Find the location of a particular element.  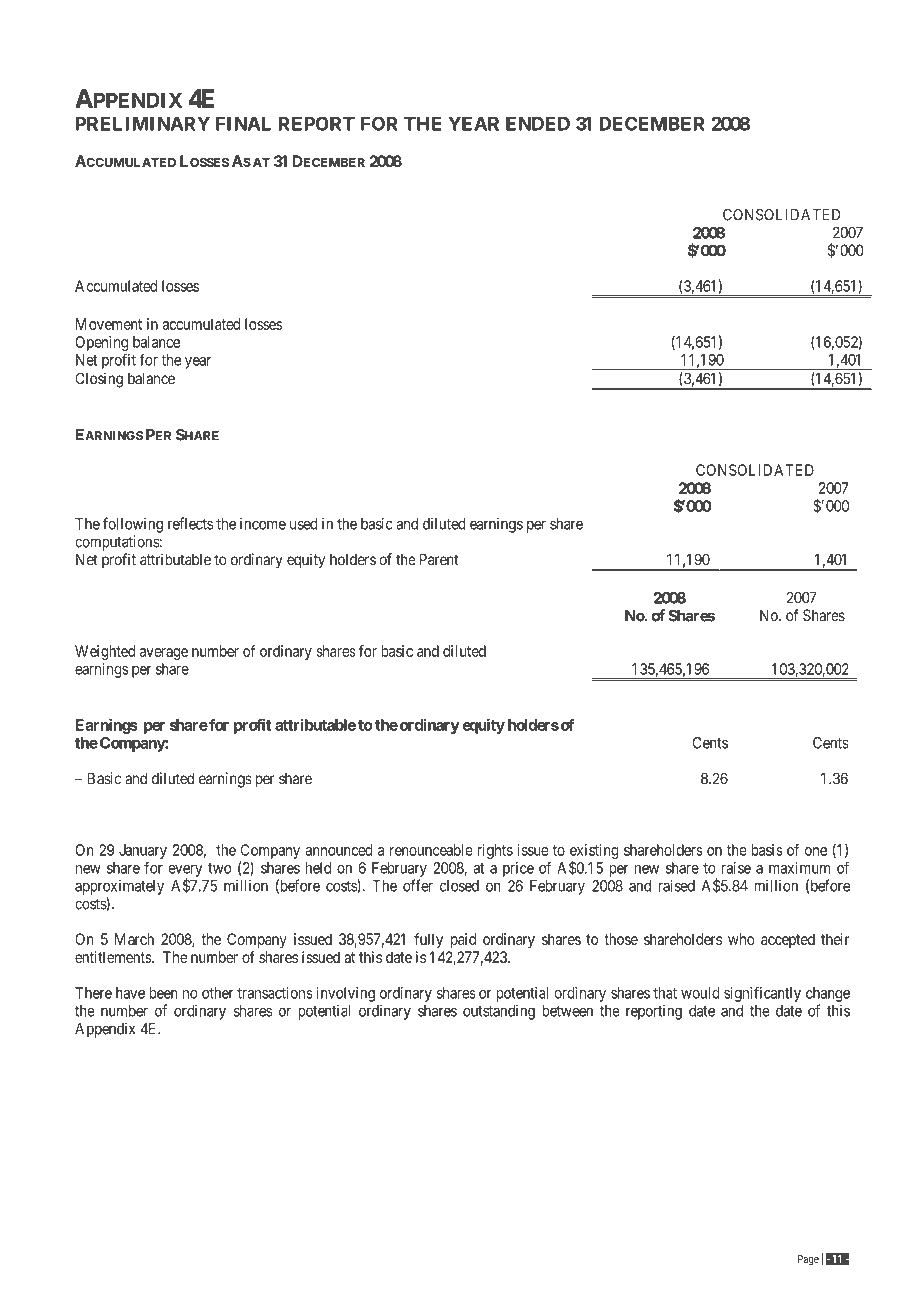

Closing is located at coordinates (99, 380).
